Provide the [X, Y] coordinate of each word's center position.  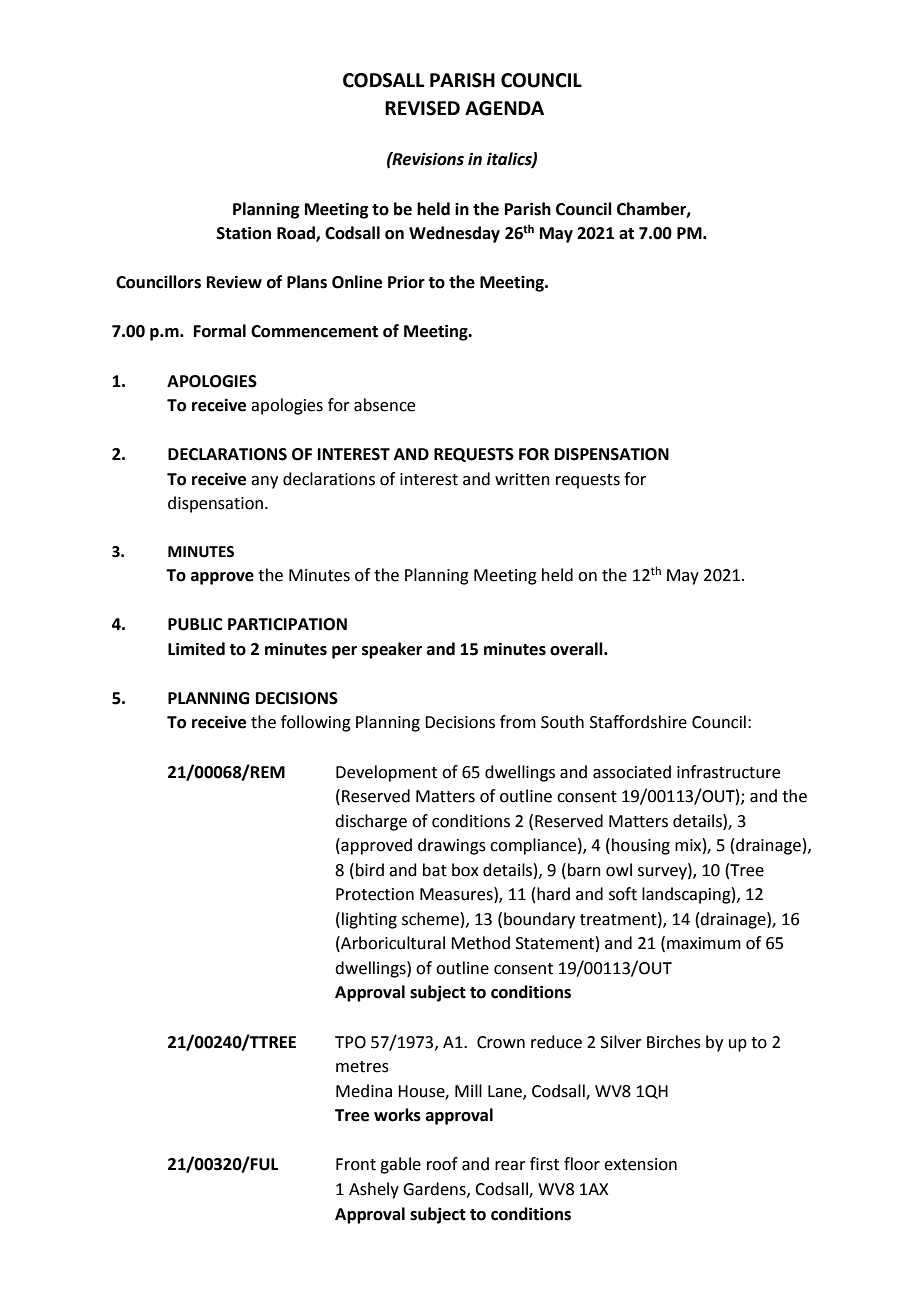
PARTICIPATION [287, 624]
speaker [392, 650]
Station [244, 233]
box [465, 870]
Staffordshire [638, 722]
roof [442, 1164]
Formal [220, 331]
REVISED [422, 108]
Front [356, 1164]
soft [623, 894]
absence [384, 405]
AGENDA [504, 108]
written [522, 479]
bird [370, 870]
